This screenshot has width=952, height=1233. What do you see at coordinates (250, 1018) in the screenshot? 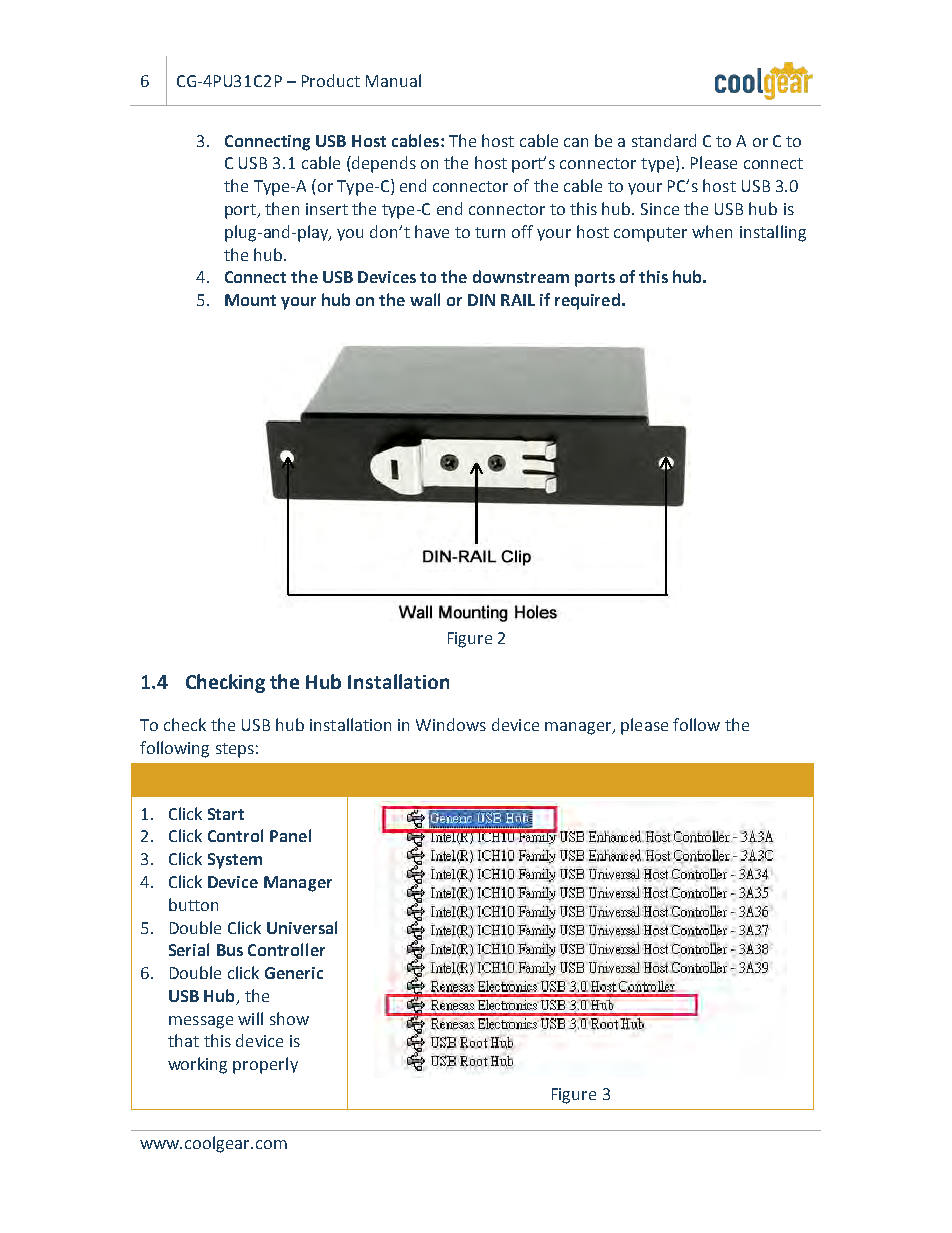
I see `will` at bounding box center [250, 1018].
